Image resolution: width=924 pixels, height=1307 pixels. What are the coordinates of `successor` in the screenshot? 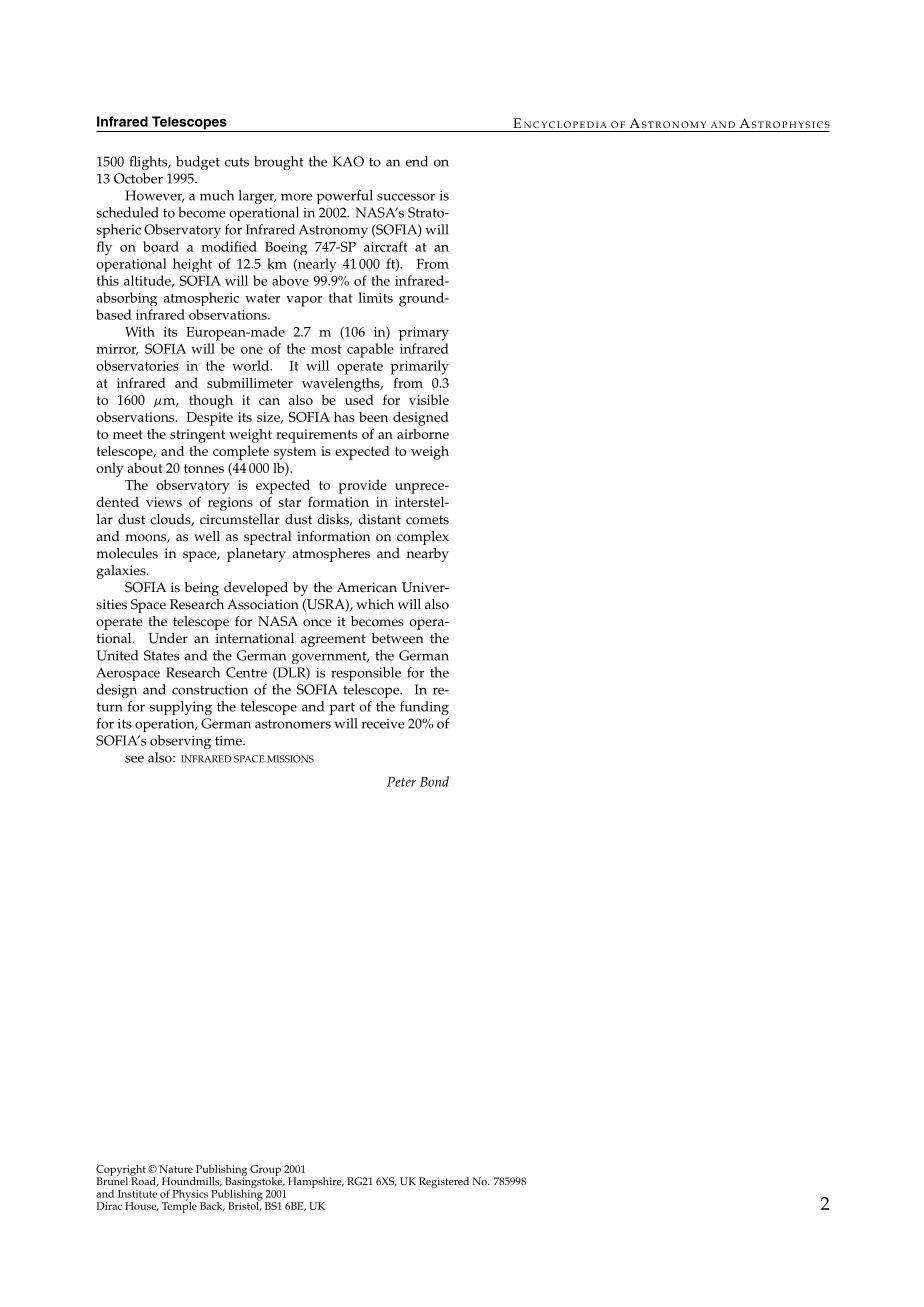 It's located at (406, 197).
